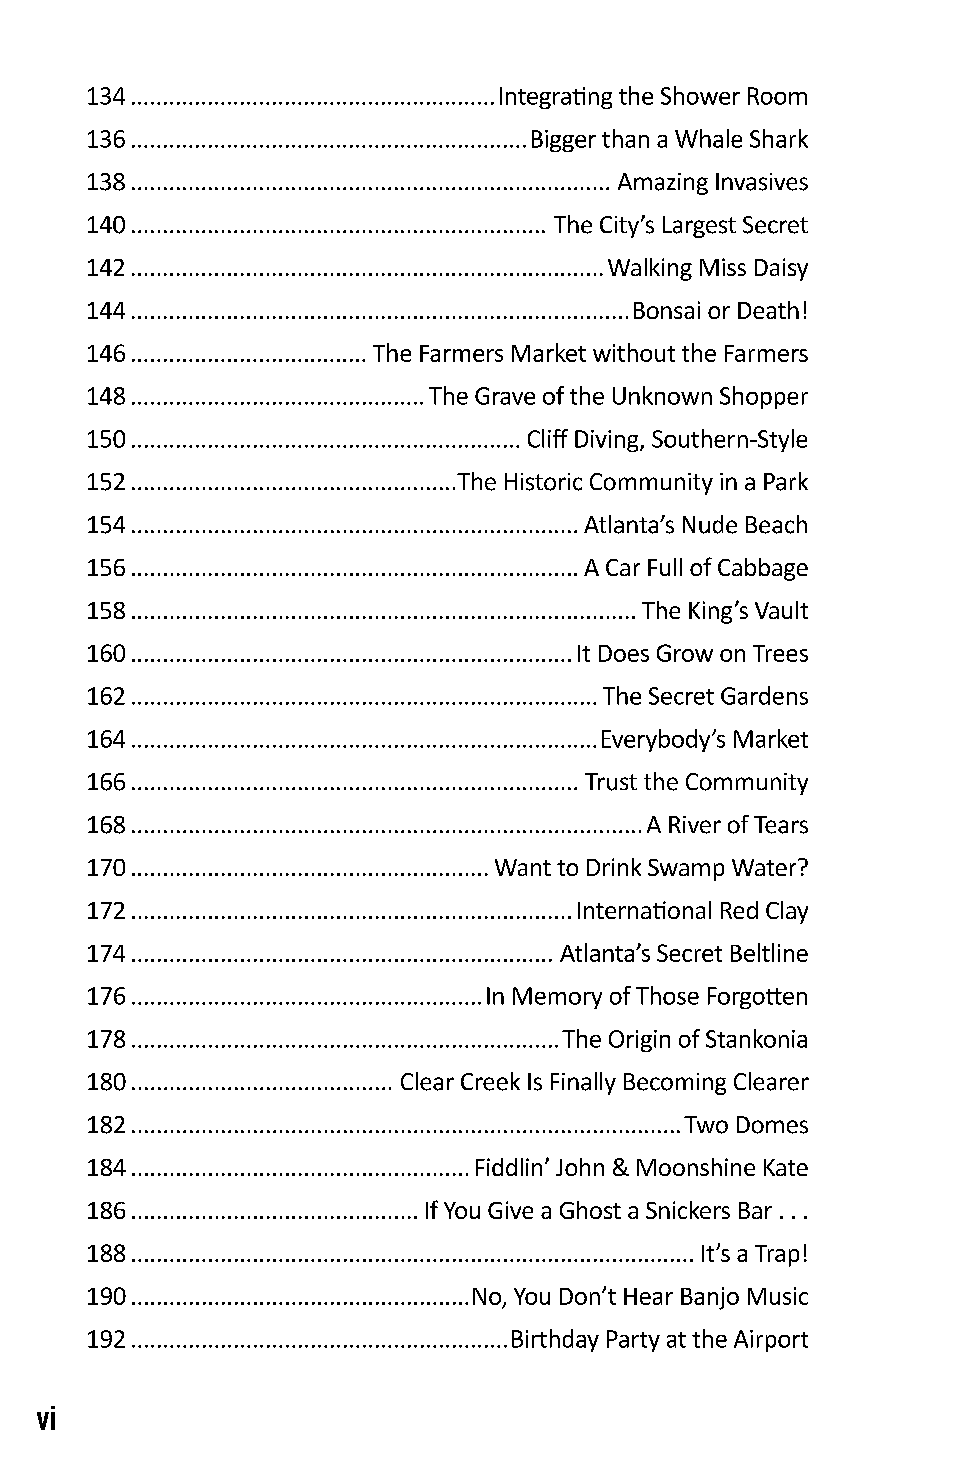 The width and height of the screenshot is (974, 1462). Describe the element at coordinates (663, 184) in the screenshot. I see `Amazing` at that location.
